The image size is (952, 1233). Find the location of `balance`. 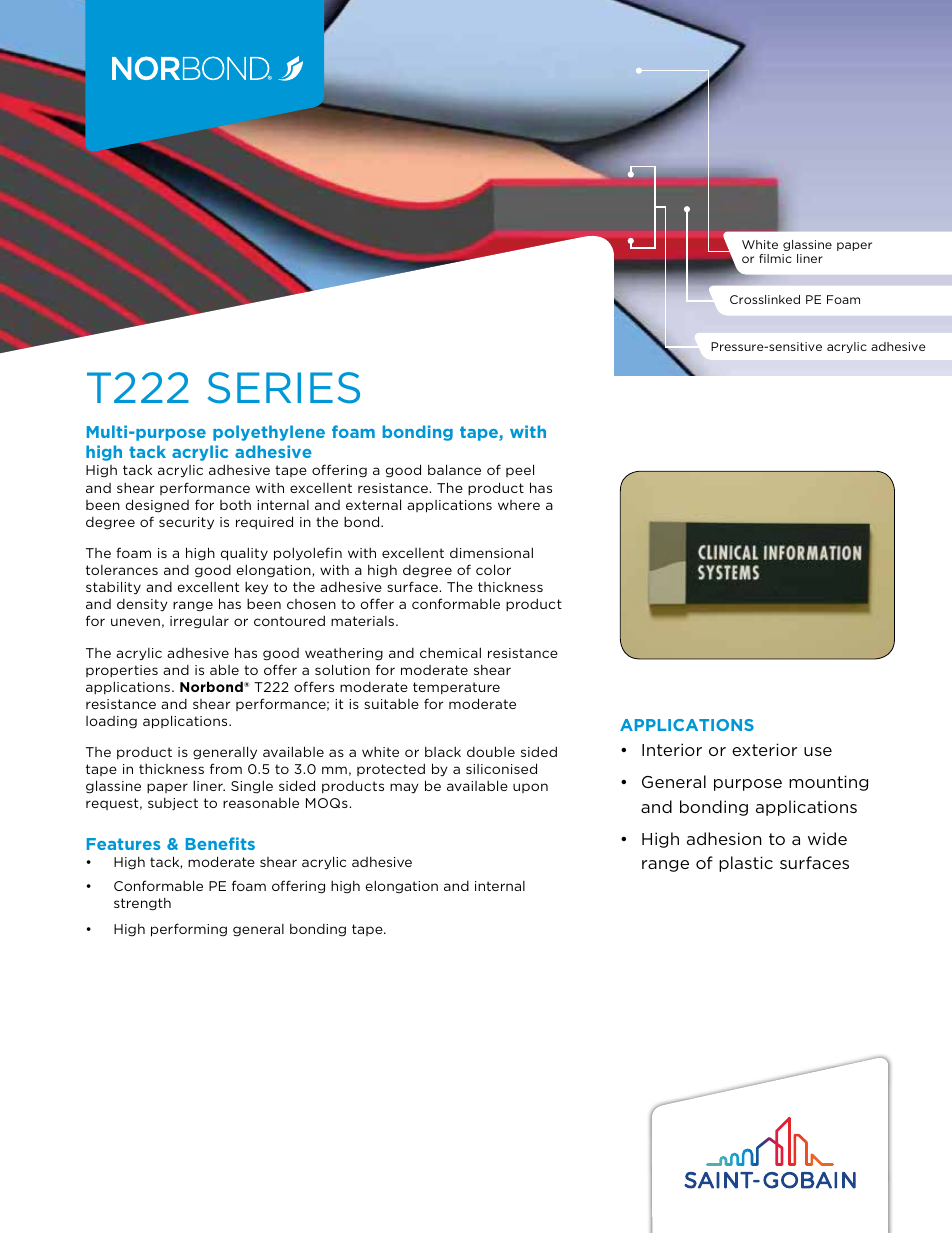

balance is located at coordinates (454, 469).
